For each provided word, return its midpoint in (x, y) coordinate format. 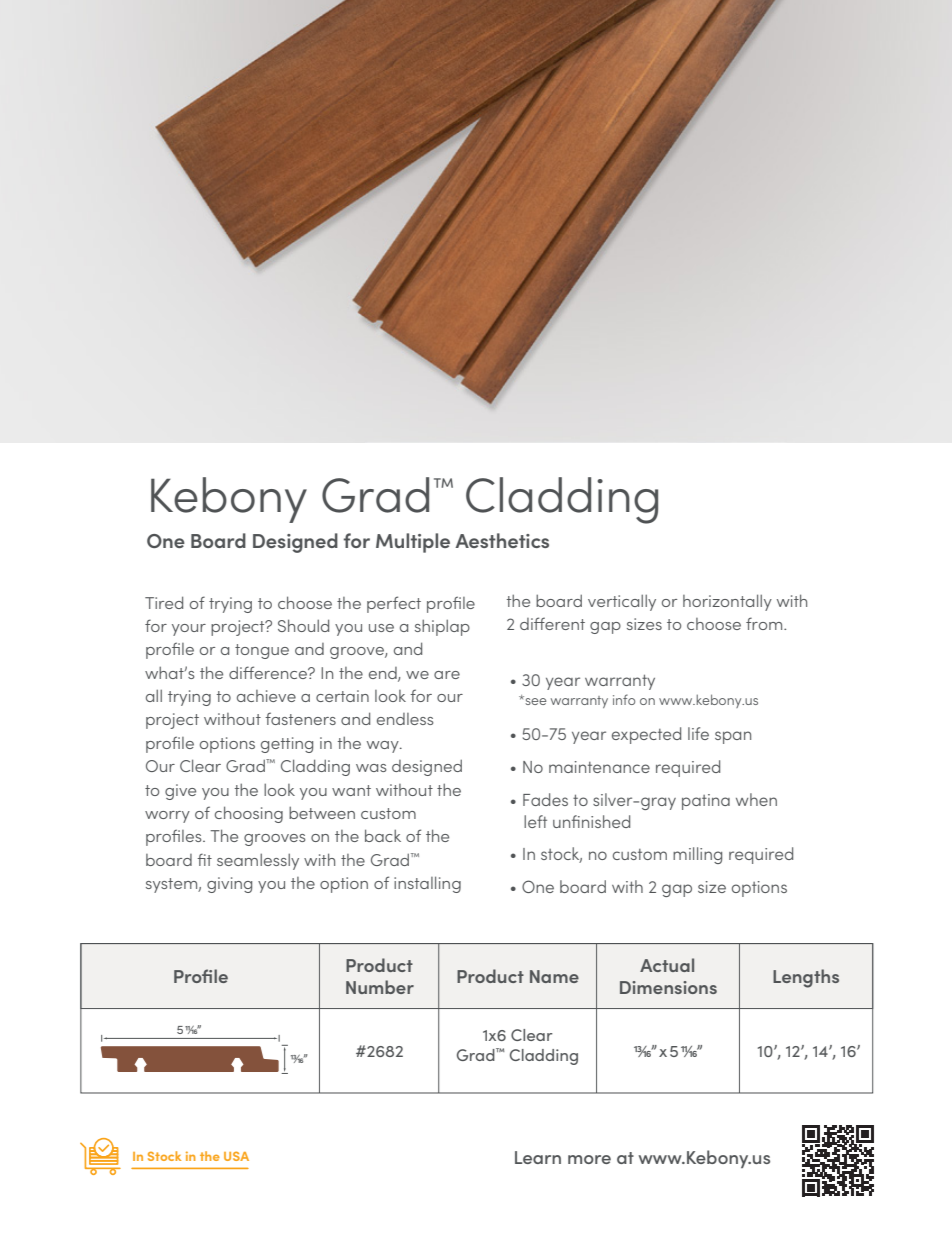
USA (236, 1156)
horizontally (727, 602)
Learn (538, 1157)
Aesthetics (502, 540)
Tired (164, 602)
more (589, 1159)
